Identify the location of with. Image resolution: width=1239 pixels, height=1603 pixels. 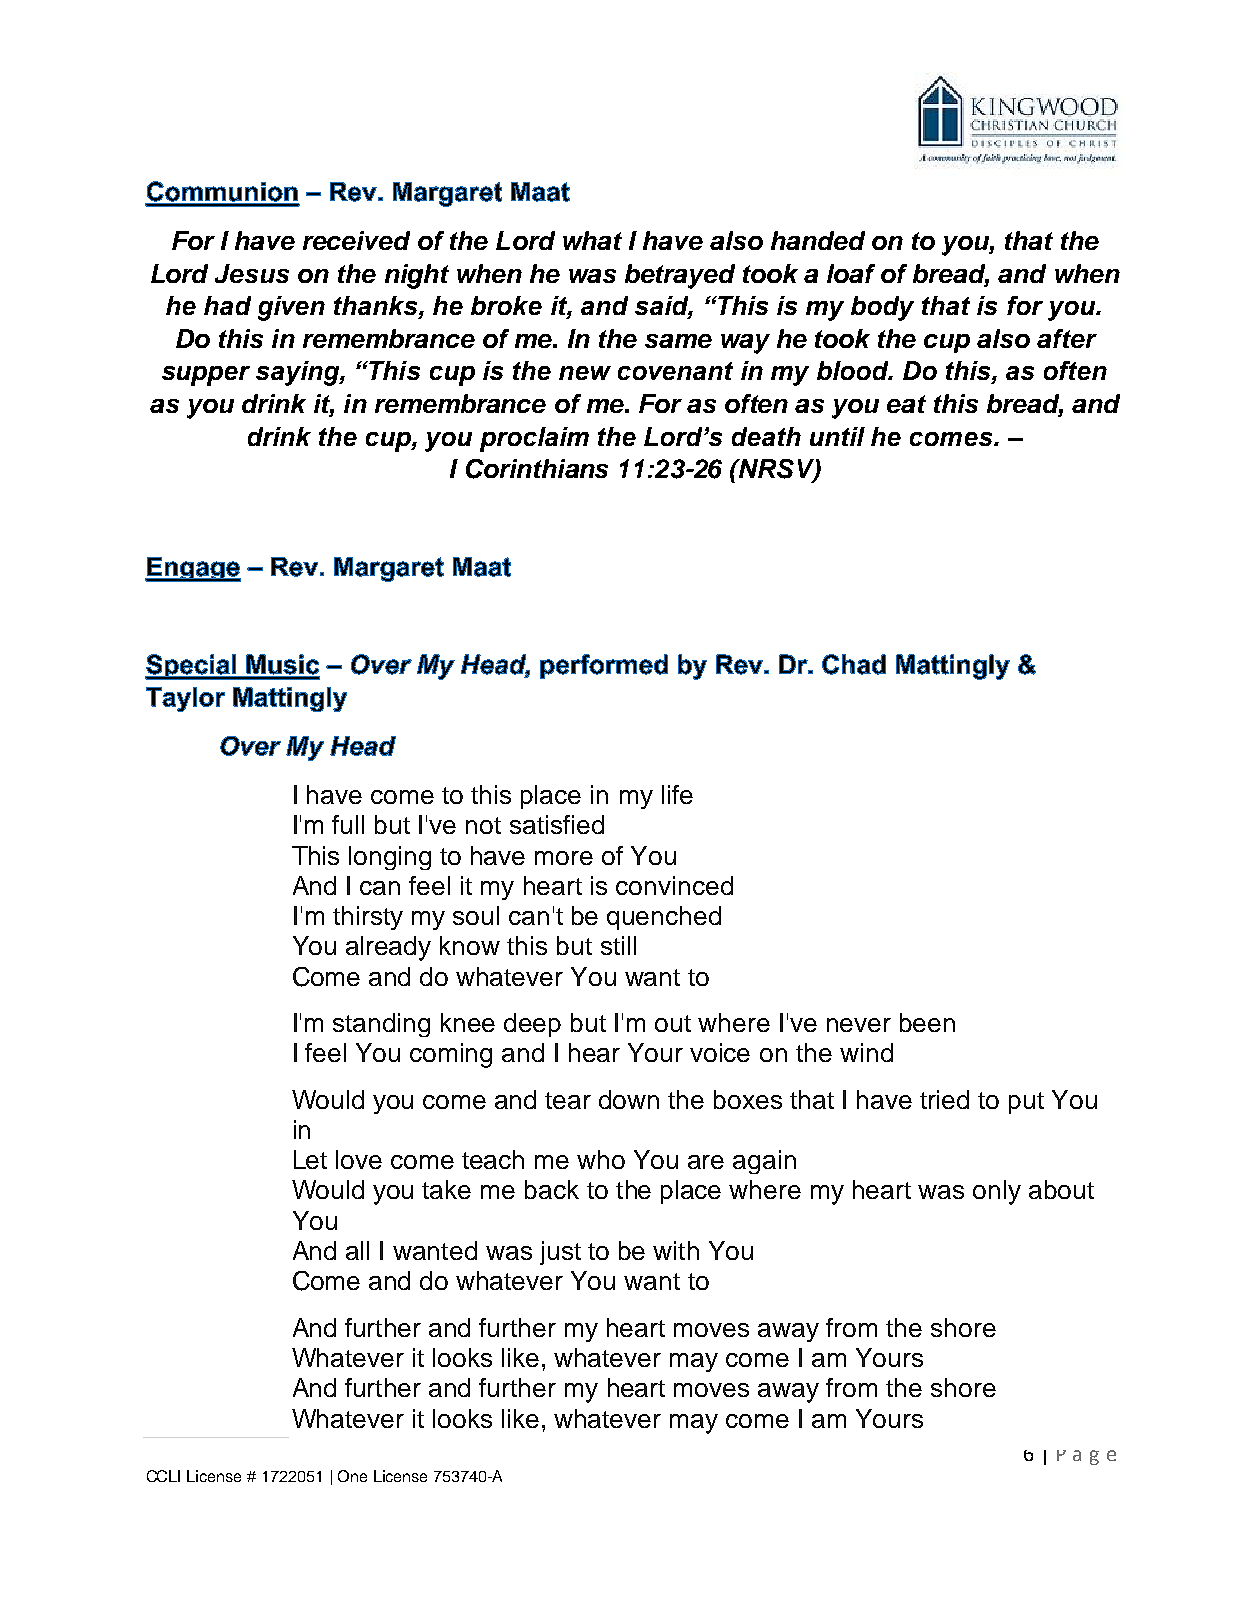
(676, 1250).
